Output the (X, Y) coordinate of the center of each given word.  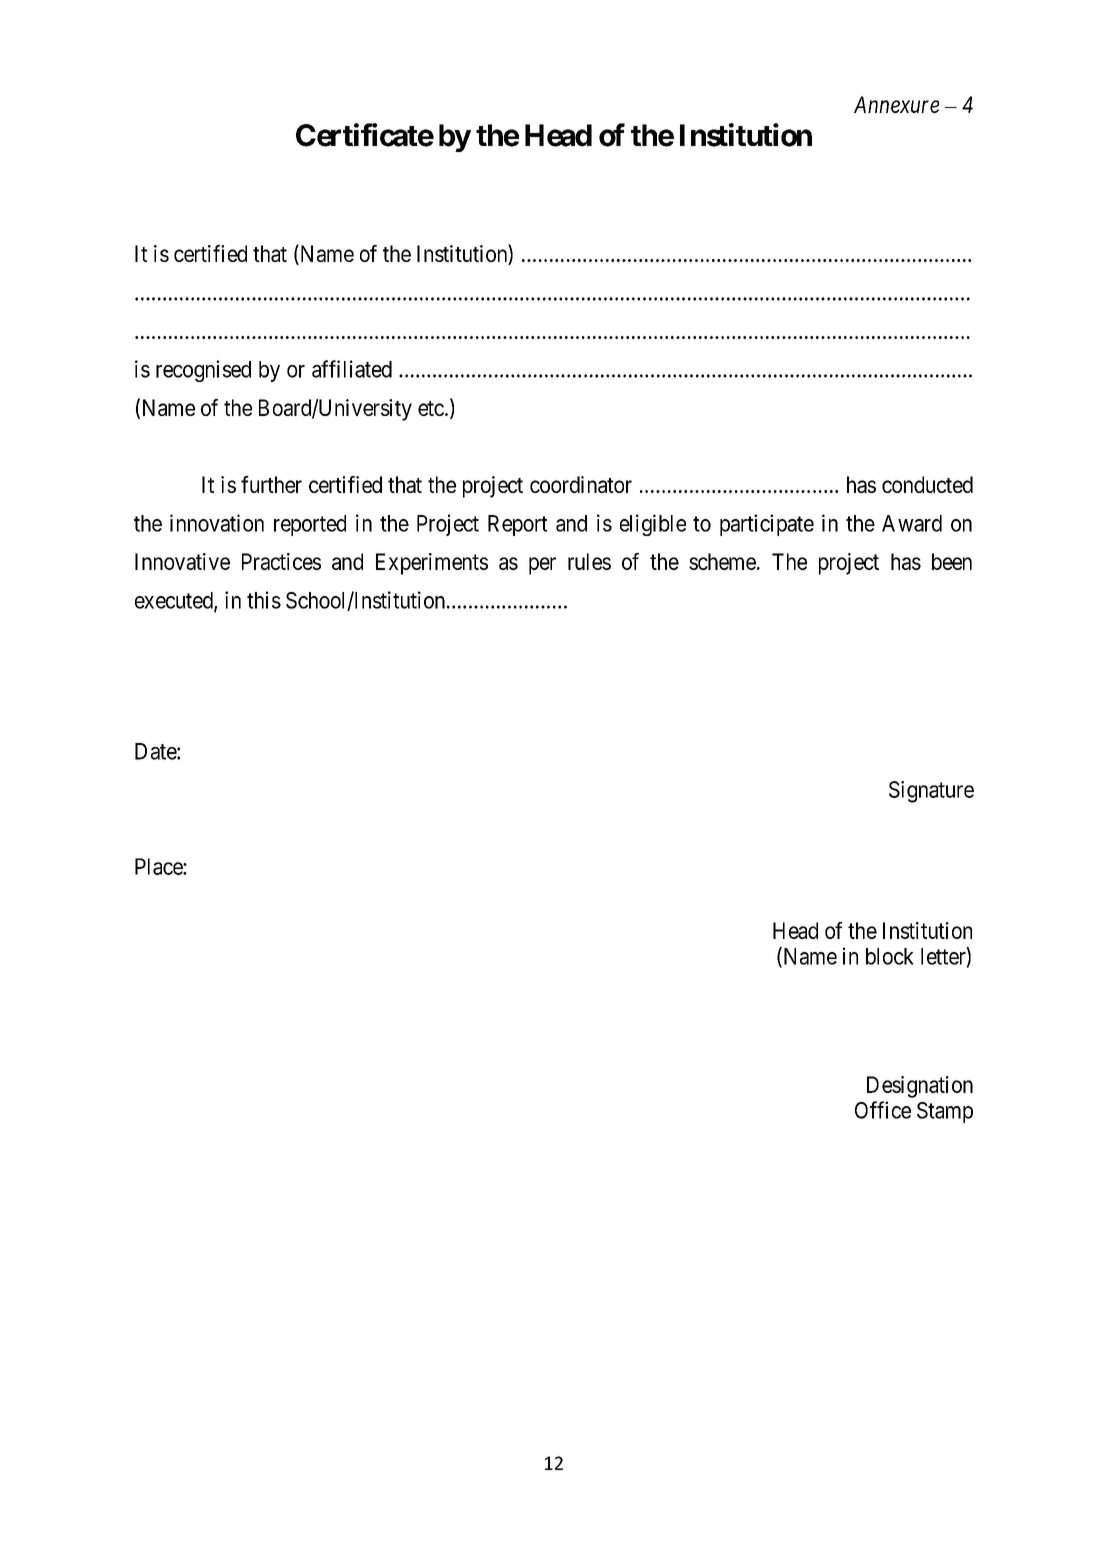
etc (431, 408)
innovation (217, 523)
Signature (931, 792)
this (264, 600)
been (952, 561)
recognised (203, 371)
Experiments (432, 564)
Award (912, 523)
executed (175, 601)
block (890, 956)
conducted (927, 484)
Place (159, 866)
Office (883, 1110)
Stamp (945, 1112)
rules (589, 561)
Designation (920, 1087)
